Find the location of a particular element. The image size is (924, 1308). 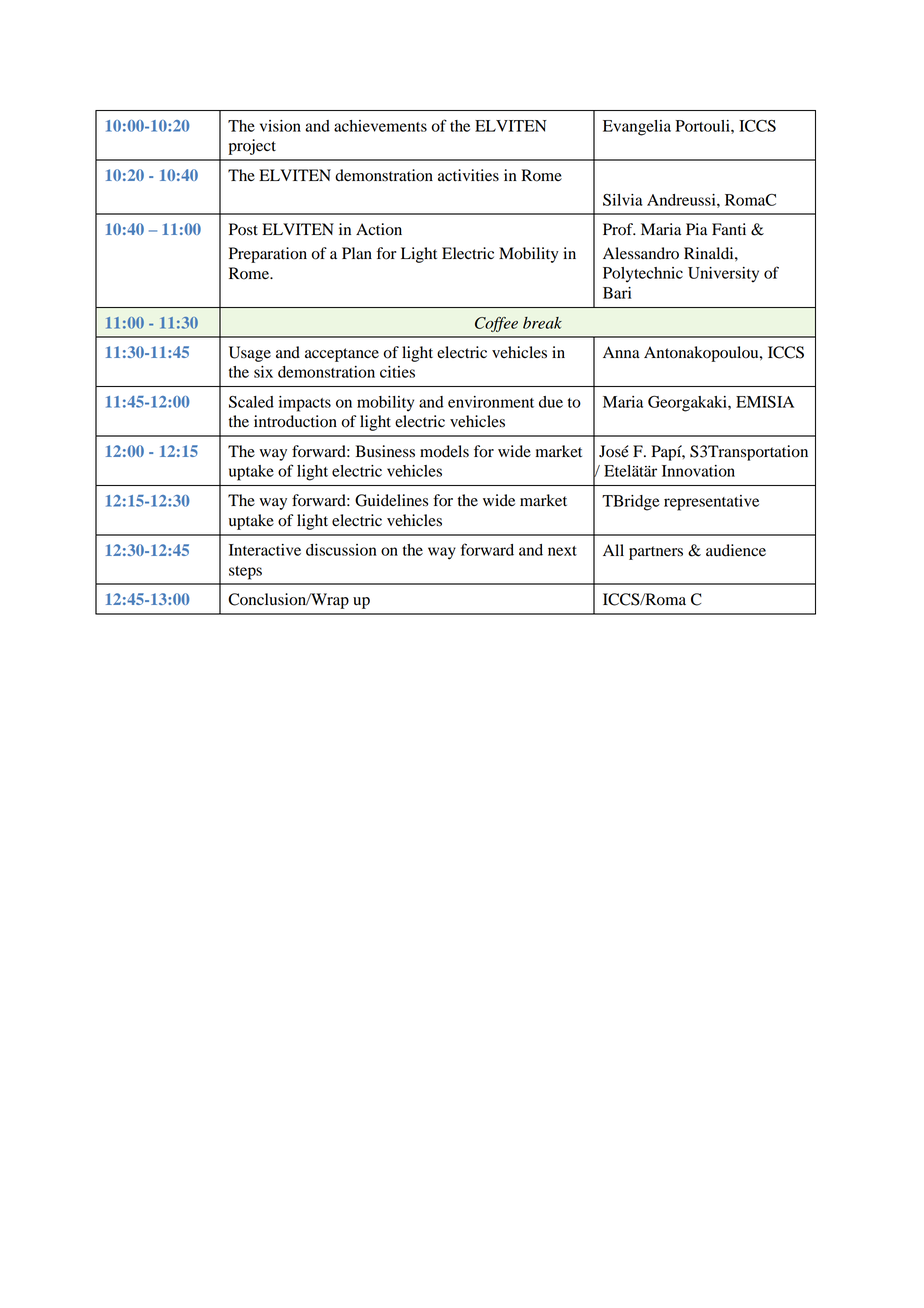

Interactive is located at coordinates (265, 550).
